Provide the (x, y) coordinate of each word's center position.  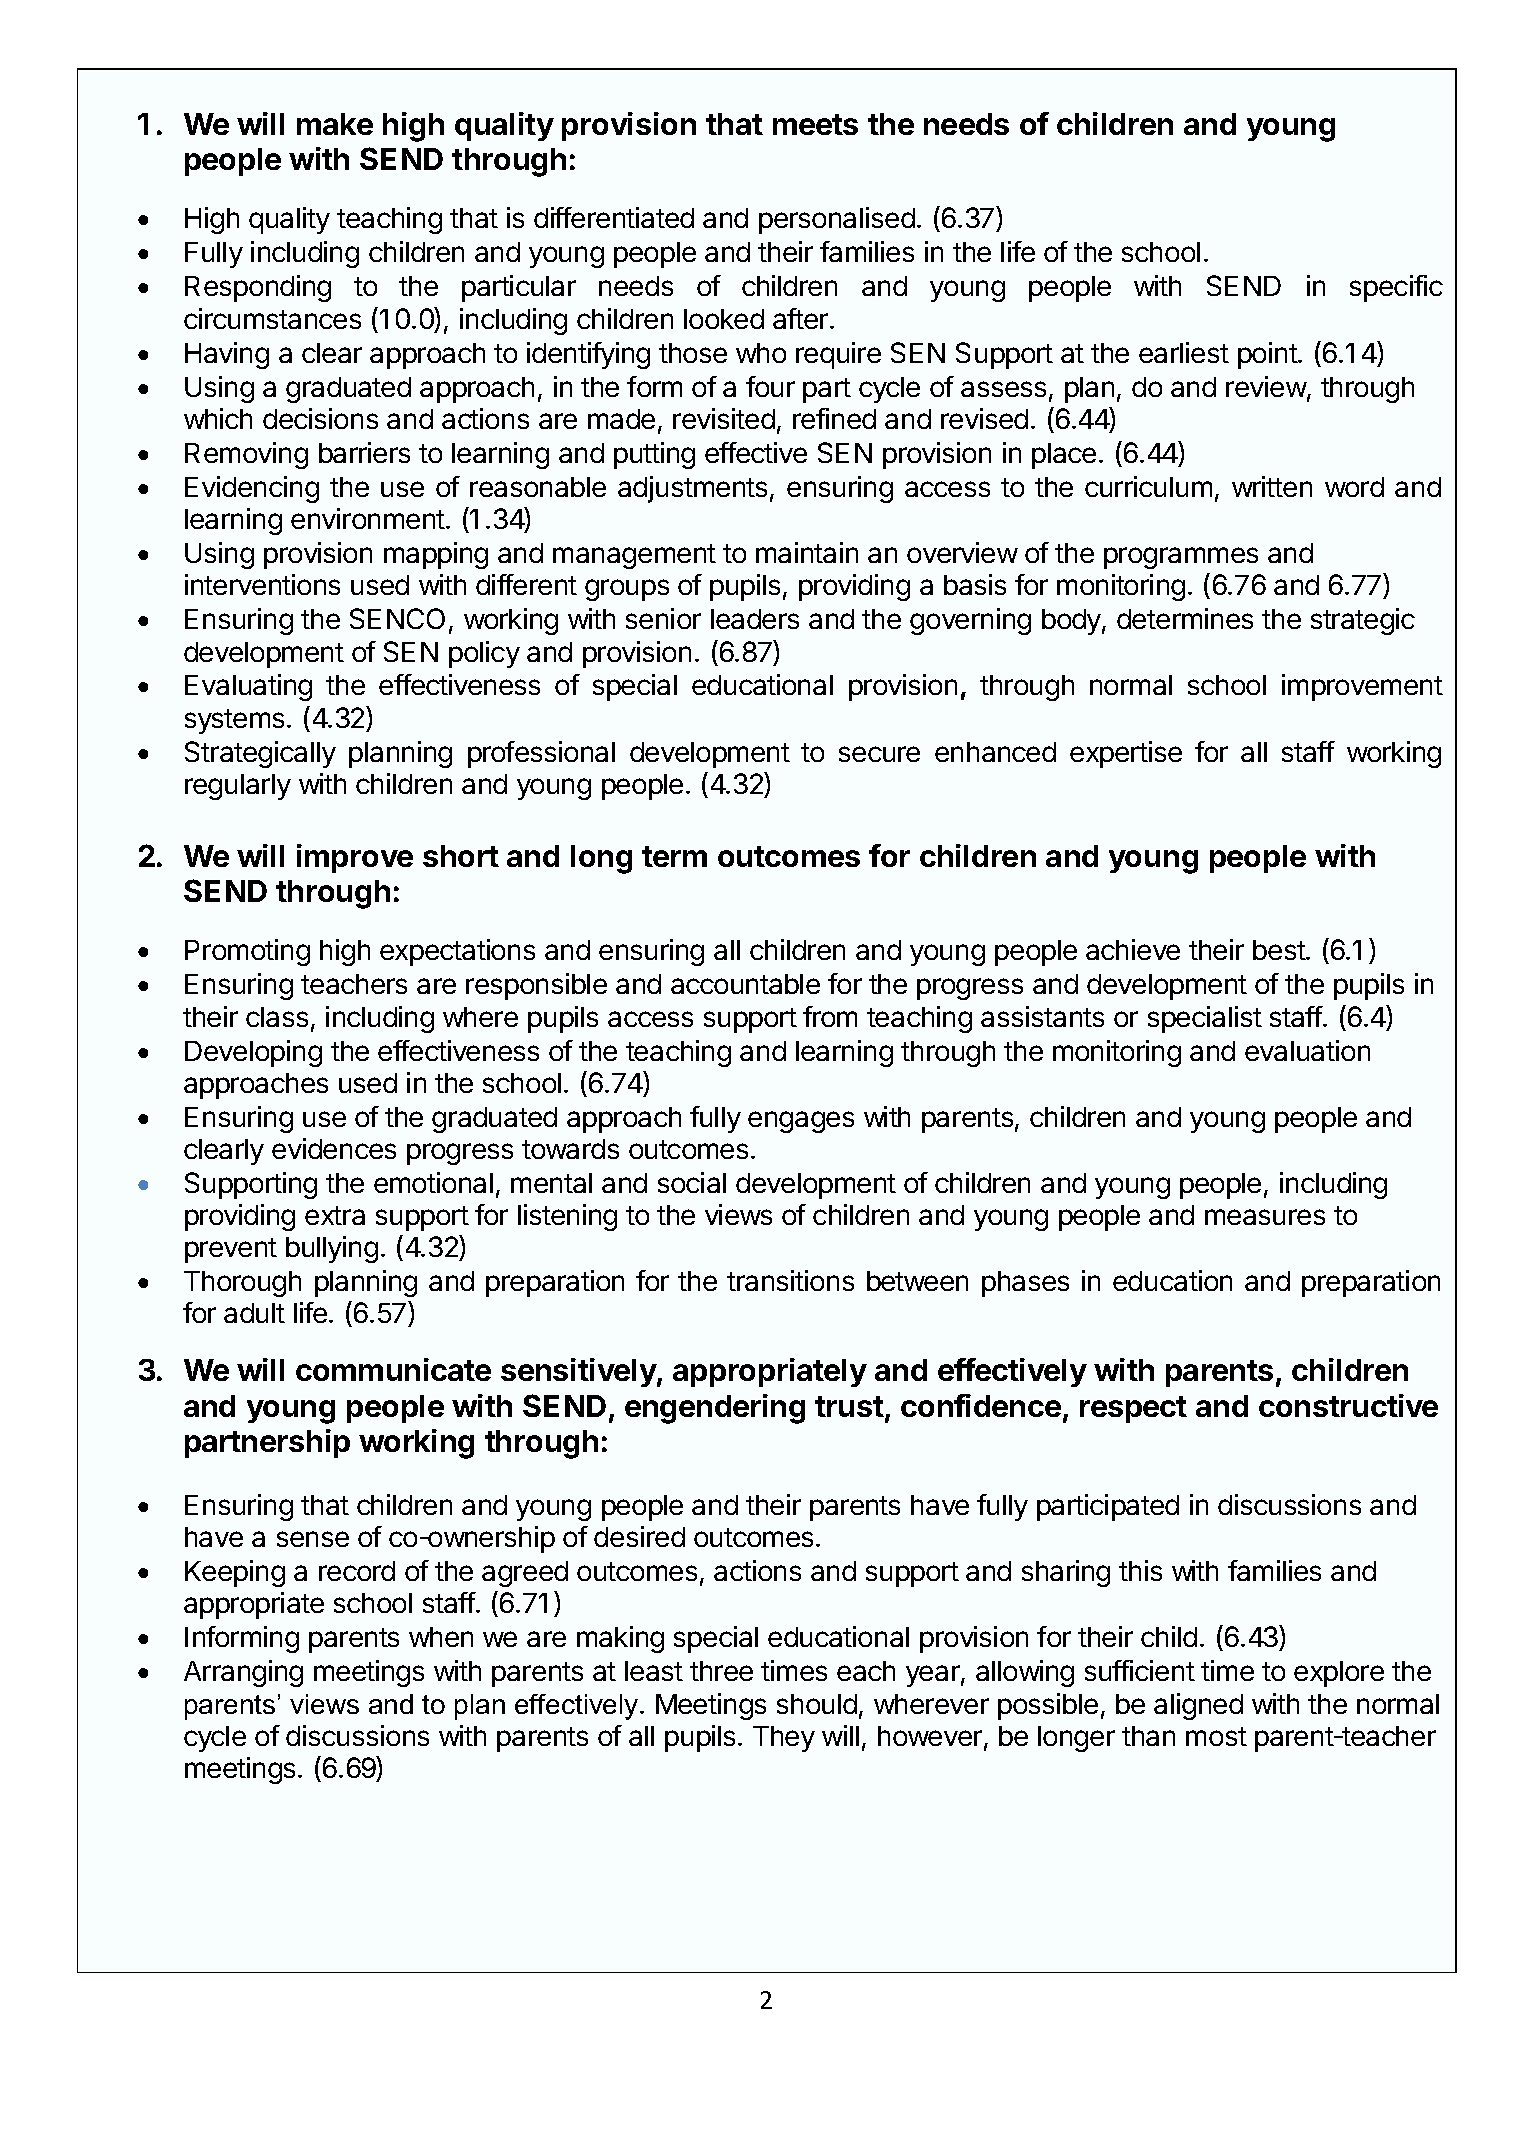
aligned (1198, 1706)
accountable (745, 984)
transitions (790, 1280)
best (1280, 950)
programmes (1181, 558)
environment (368, 518)
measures (1265, 1217)
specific (1396, 288)
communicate (393, 1369)
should (817, 1704)
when (441, 1637)
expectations (457, 952)
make (335, 124)
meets (815, 124)
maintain (807, 552)
